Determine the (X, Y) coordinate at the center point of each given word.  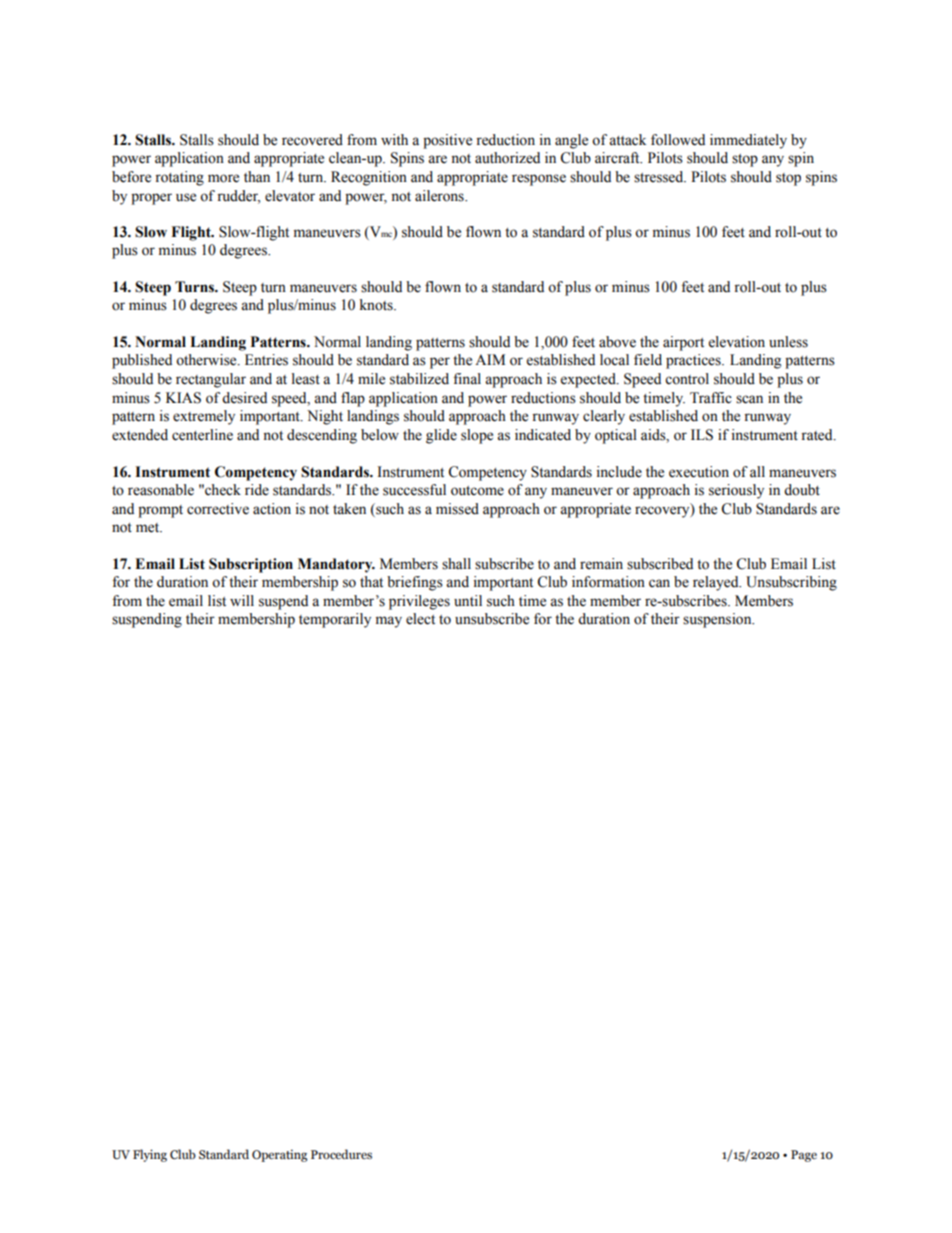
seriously (736, 491)
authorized (507, 158)
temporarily (335, 620)
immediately (748, 141)
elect (420, 619)
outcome (477, 491)
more (223, 178)
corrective (218, 509)
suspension (718, 620)
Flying (150, 1155)
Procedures (341, 1154)
